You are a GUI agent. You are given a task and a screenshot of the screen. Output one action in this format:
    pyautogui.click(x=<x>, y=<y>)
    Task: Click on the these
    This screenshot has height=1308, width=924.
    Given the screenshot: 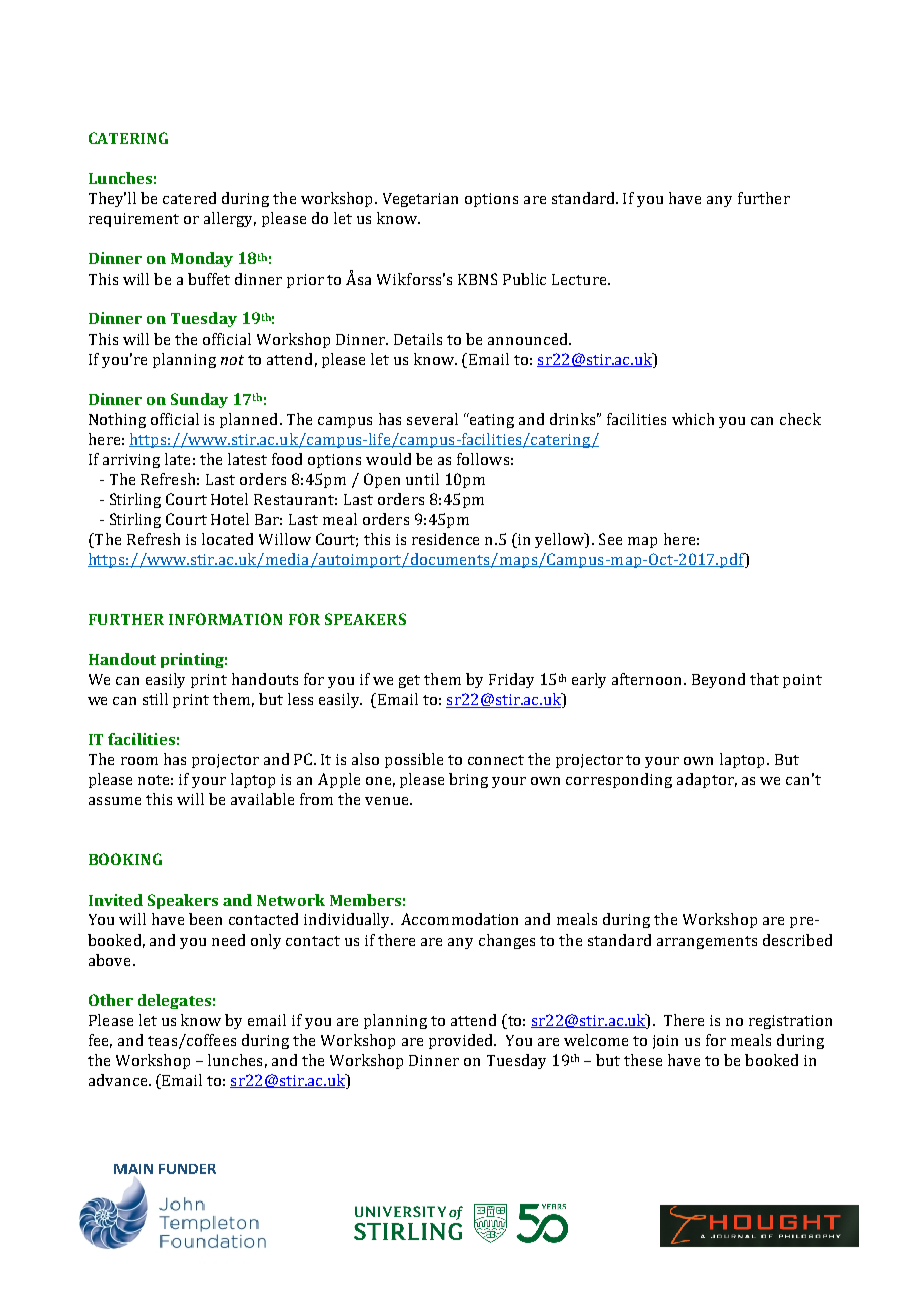 What is the action you would take?
    pyautogui.click(x=643, y=1060)
